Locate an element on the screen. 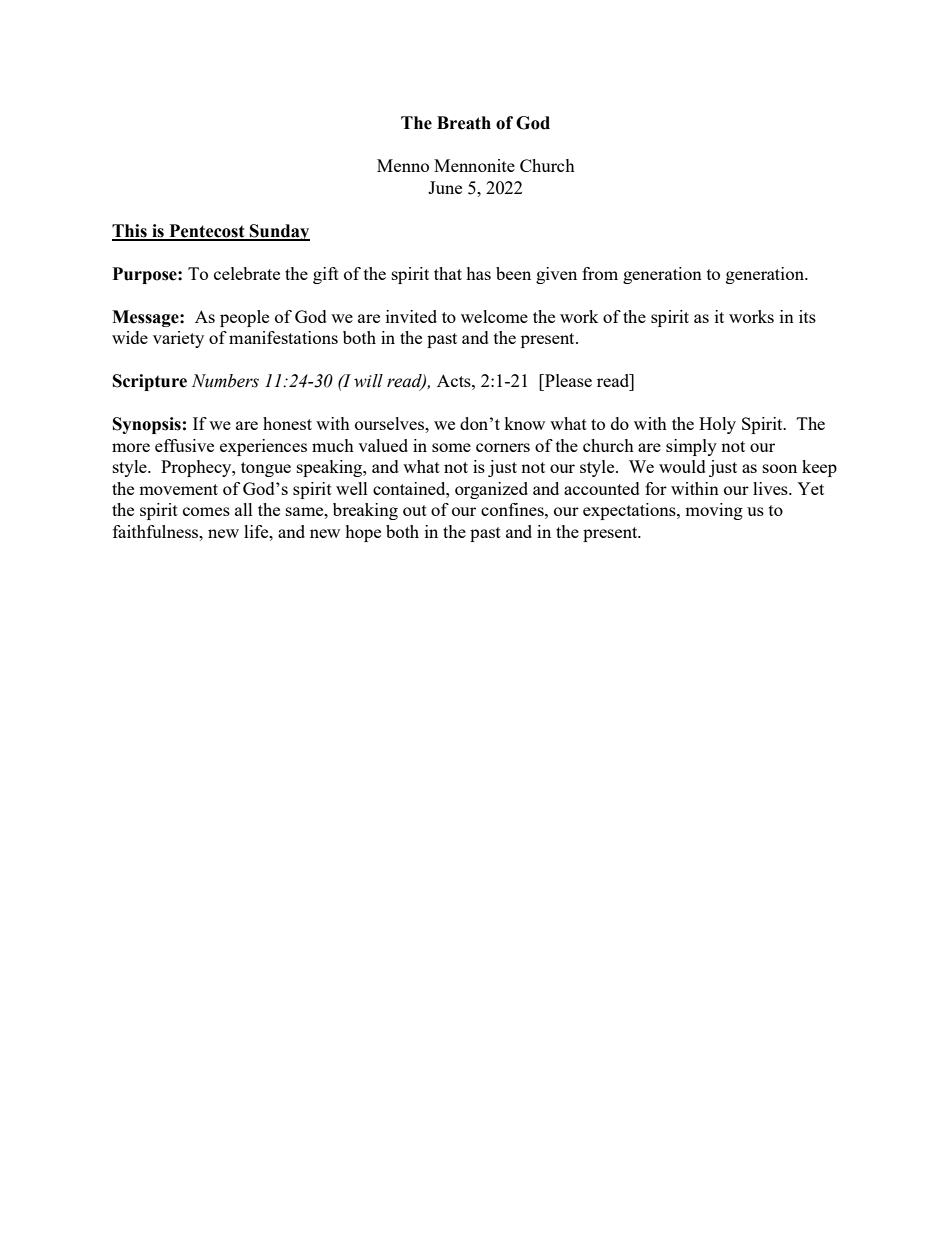 This screenshot has width=952, height=1233. its is located at coordinates (807, 316).
